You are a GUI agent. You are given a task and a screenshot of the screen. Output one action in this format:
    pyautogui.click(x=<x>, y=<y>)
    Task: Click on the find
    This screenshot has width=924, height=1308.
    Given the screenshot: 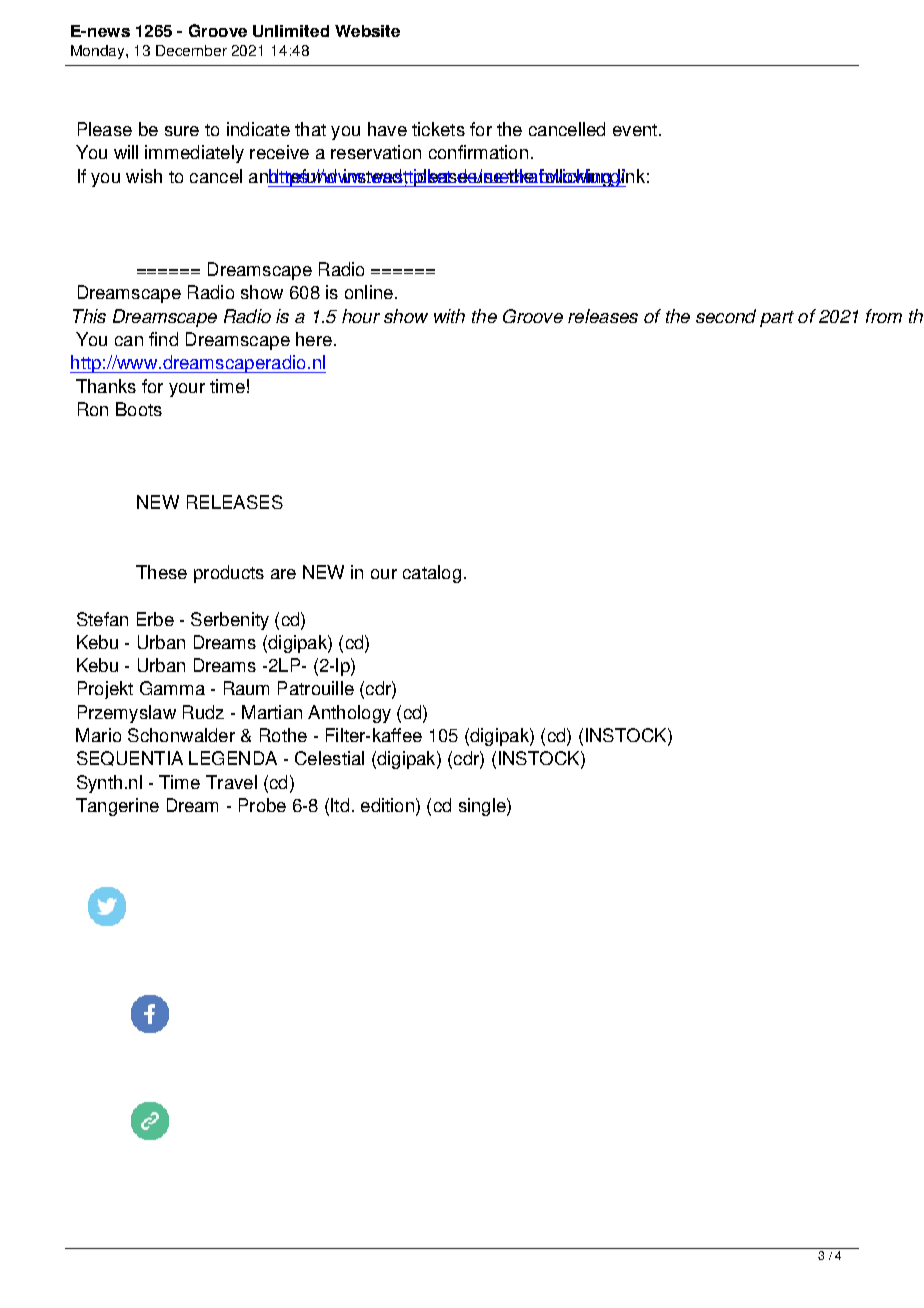 What is the action you would take?
    pyautogui.click(x=163, y=339)
